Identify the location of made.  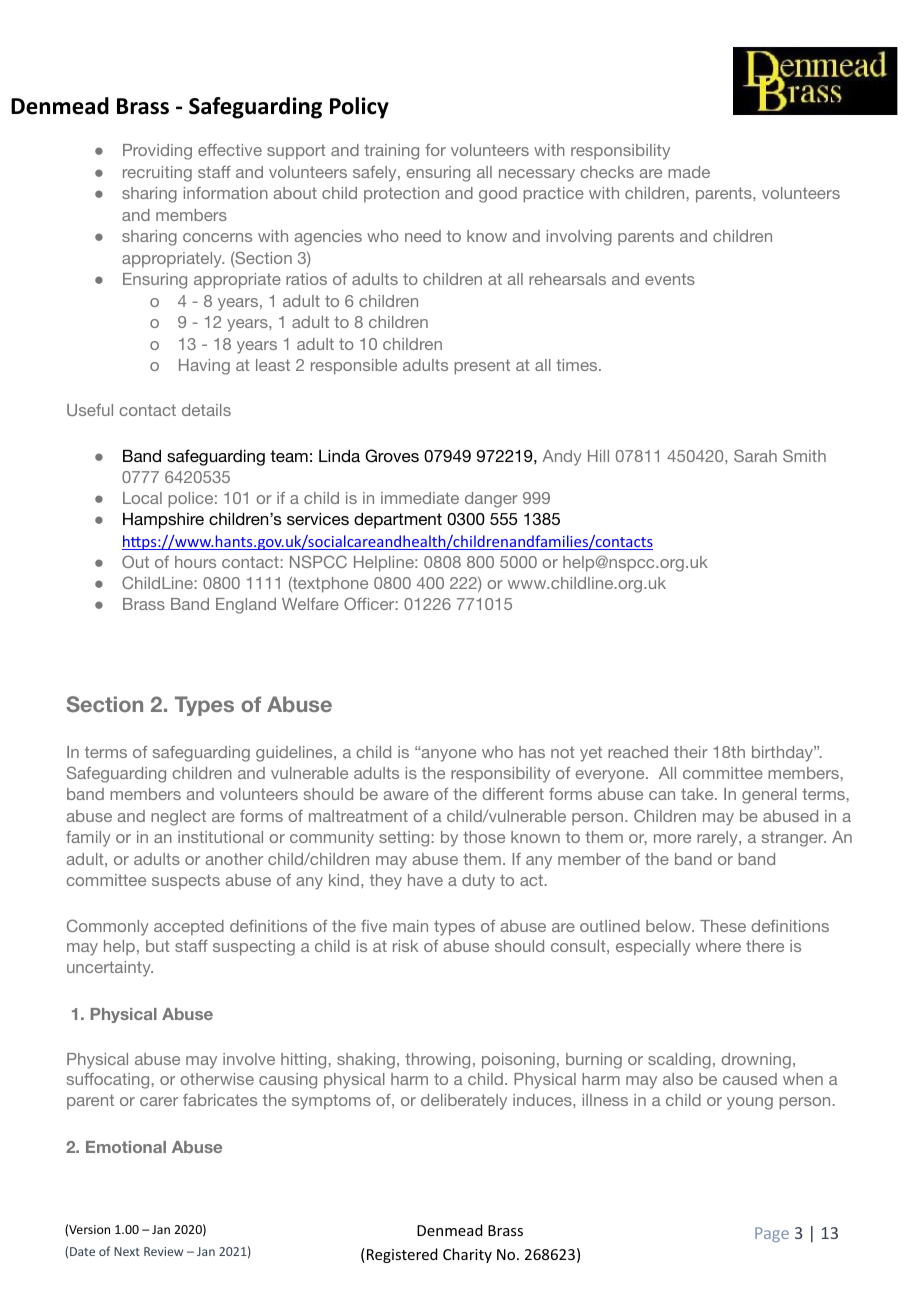
(689, 172).
